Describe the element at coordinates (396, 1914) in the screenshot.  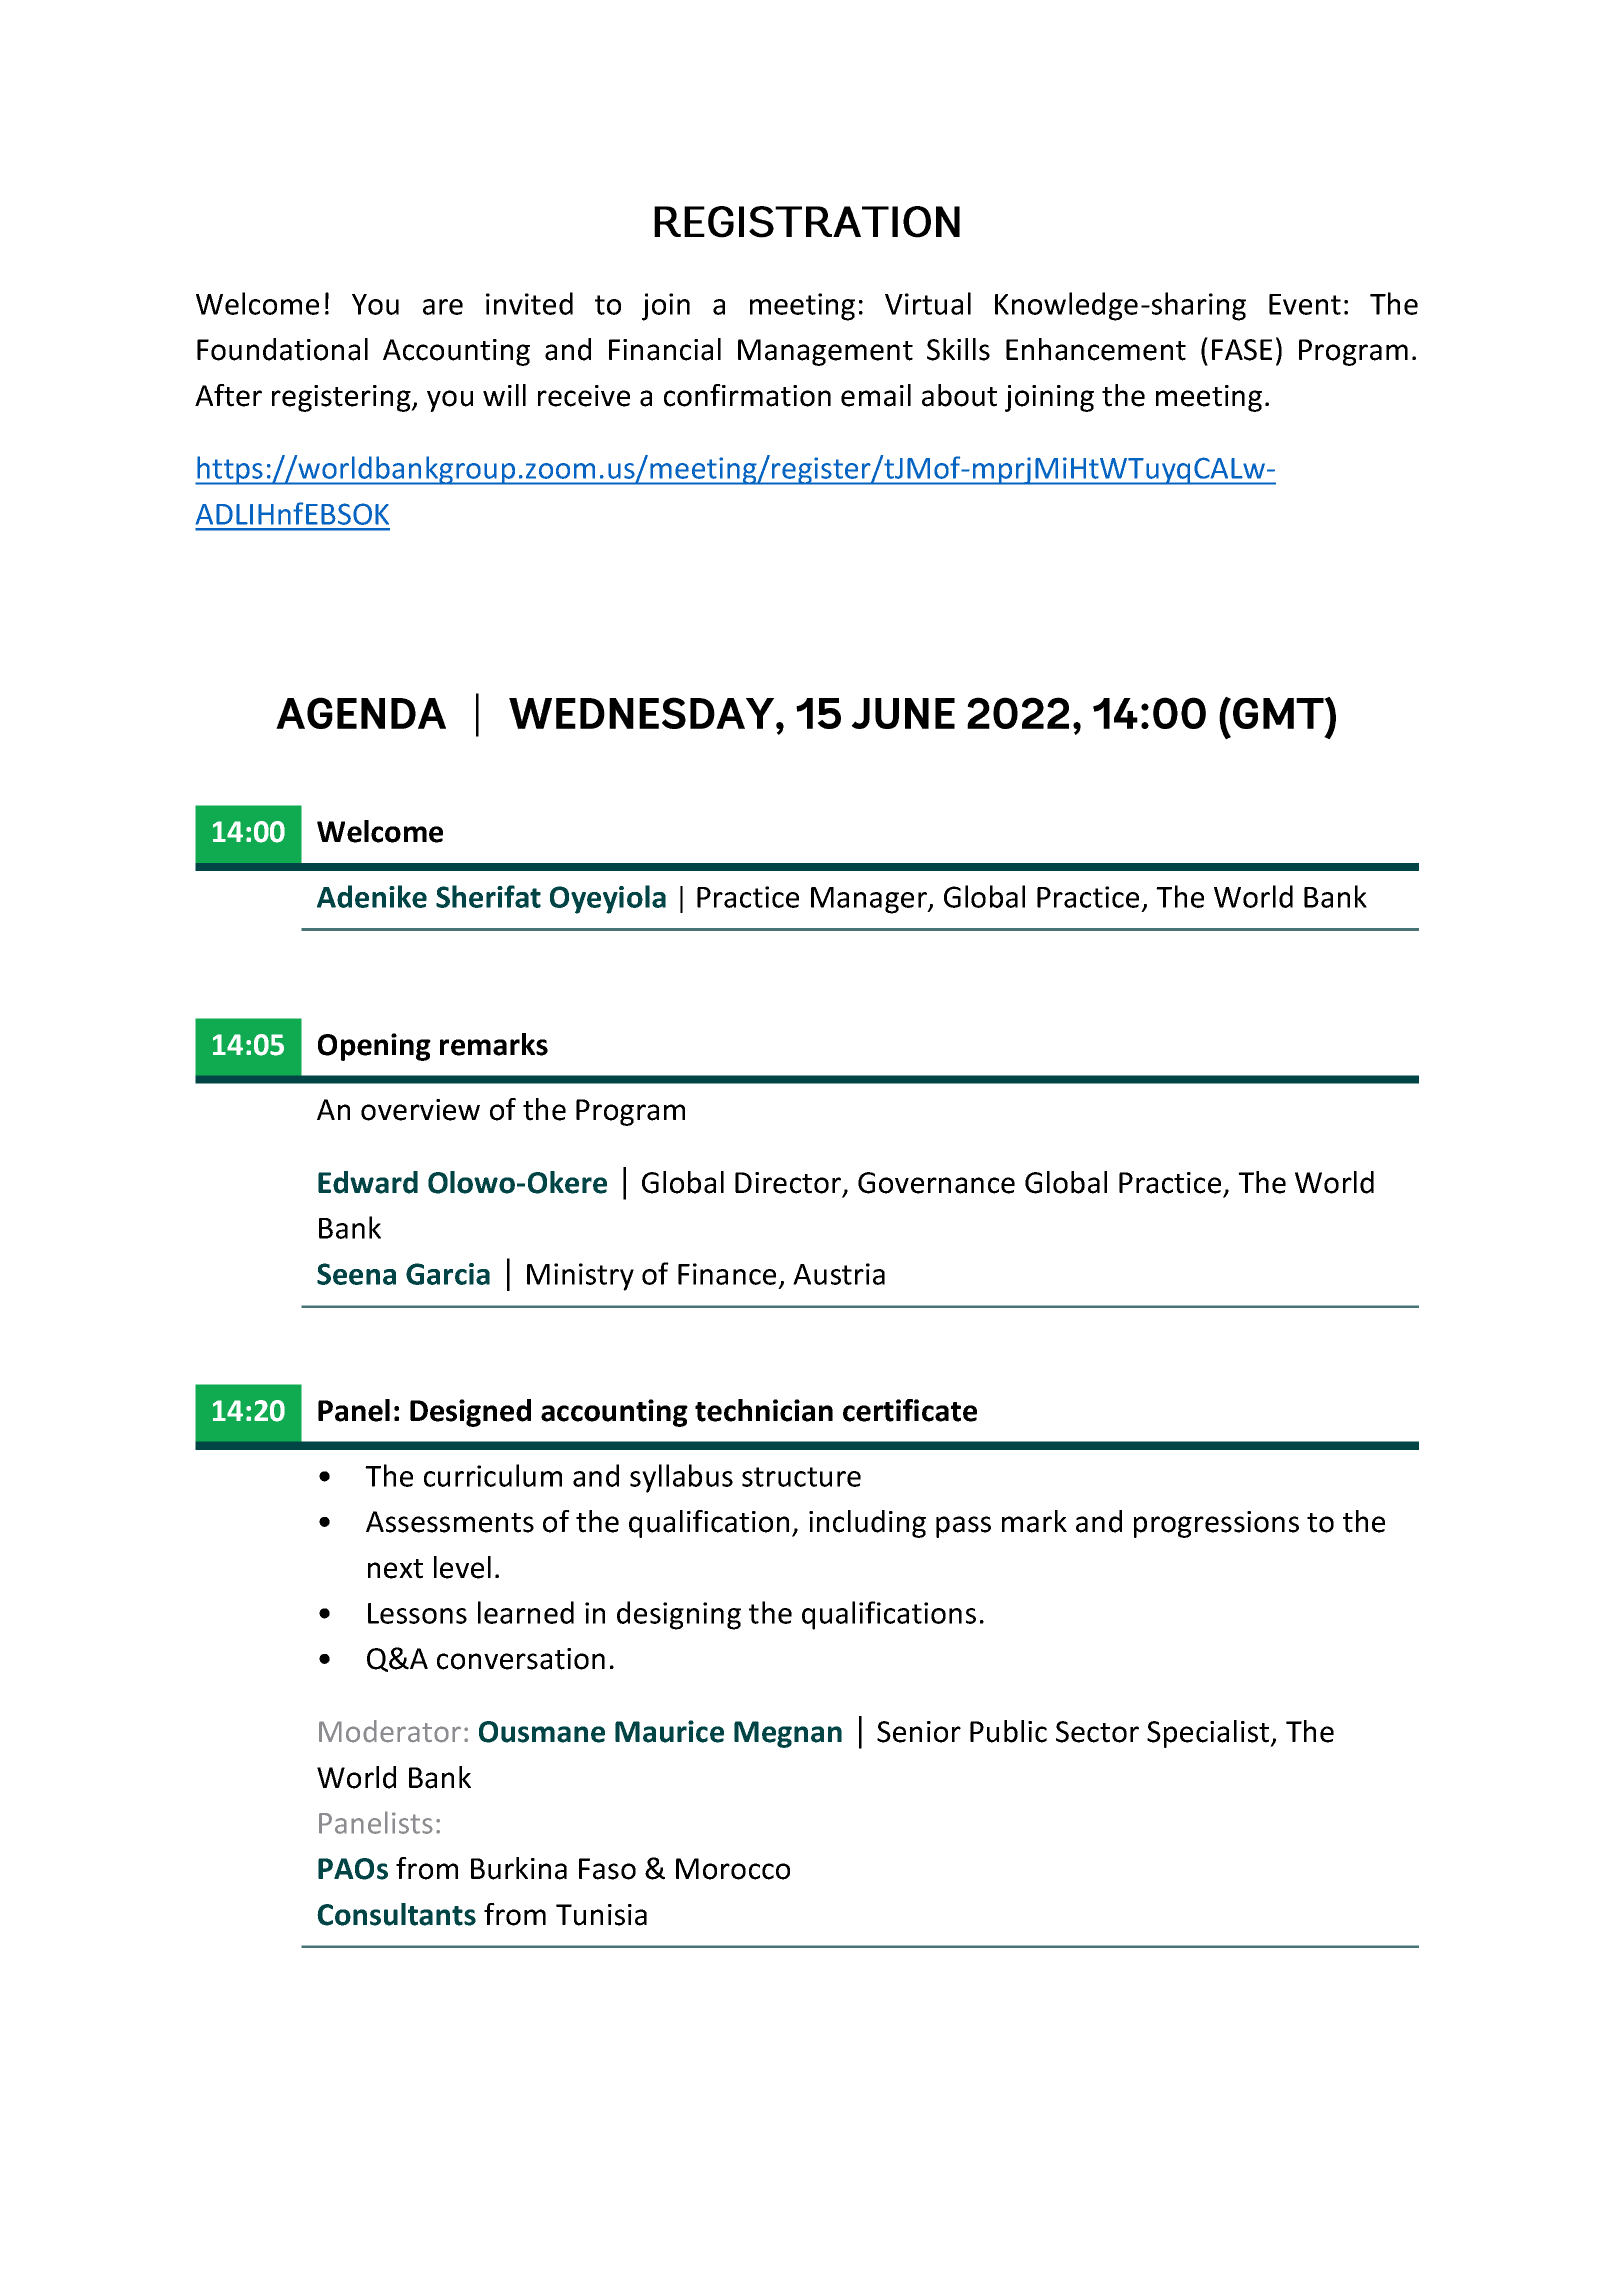
I see `Consultants` at that location.
